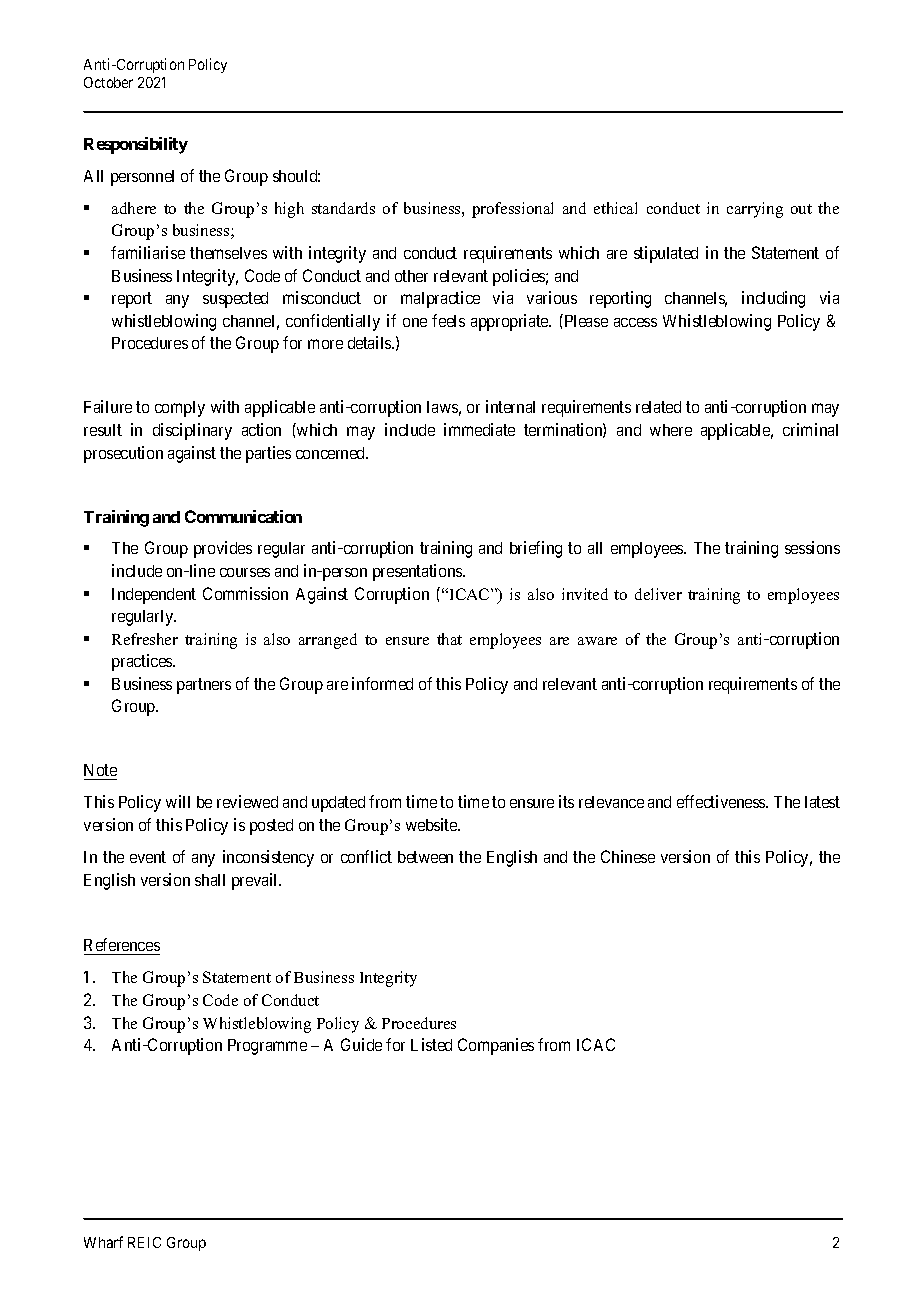 Image resolution: width=924 pixels, height=1308 pixels. What do you see at coordinates (180, 409) in the page?
I see `comply` at bounding box center [180, 409].
